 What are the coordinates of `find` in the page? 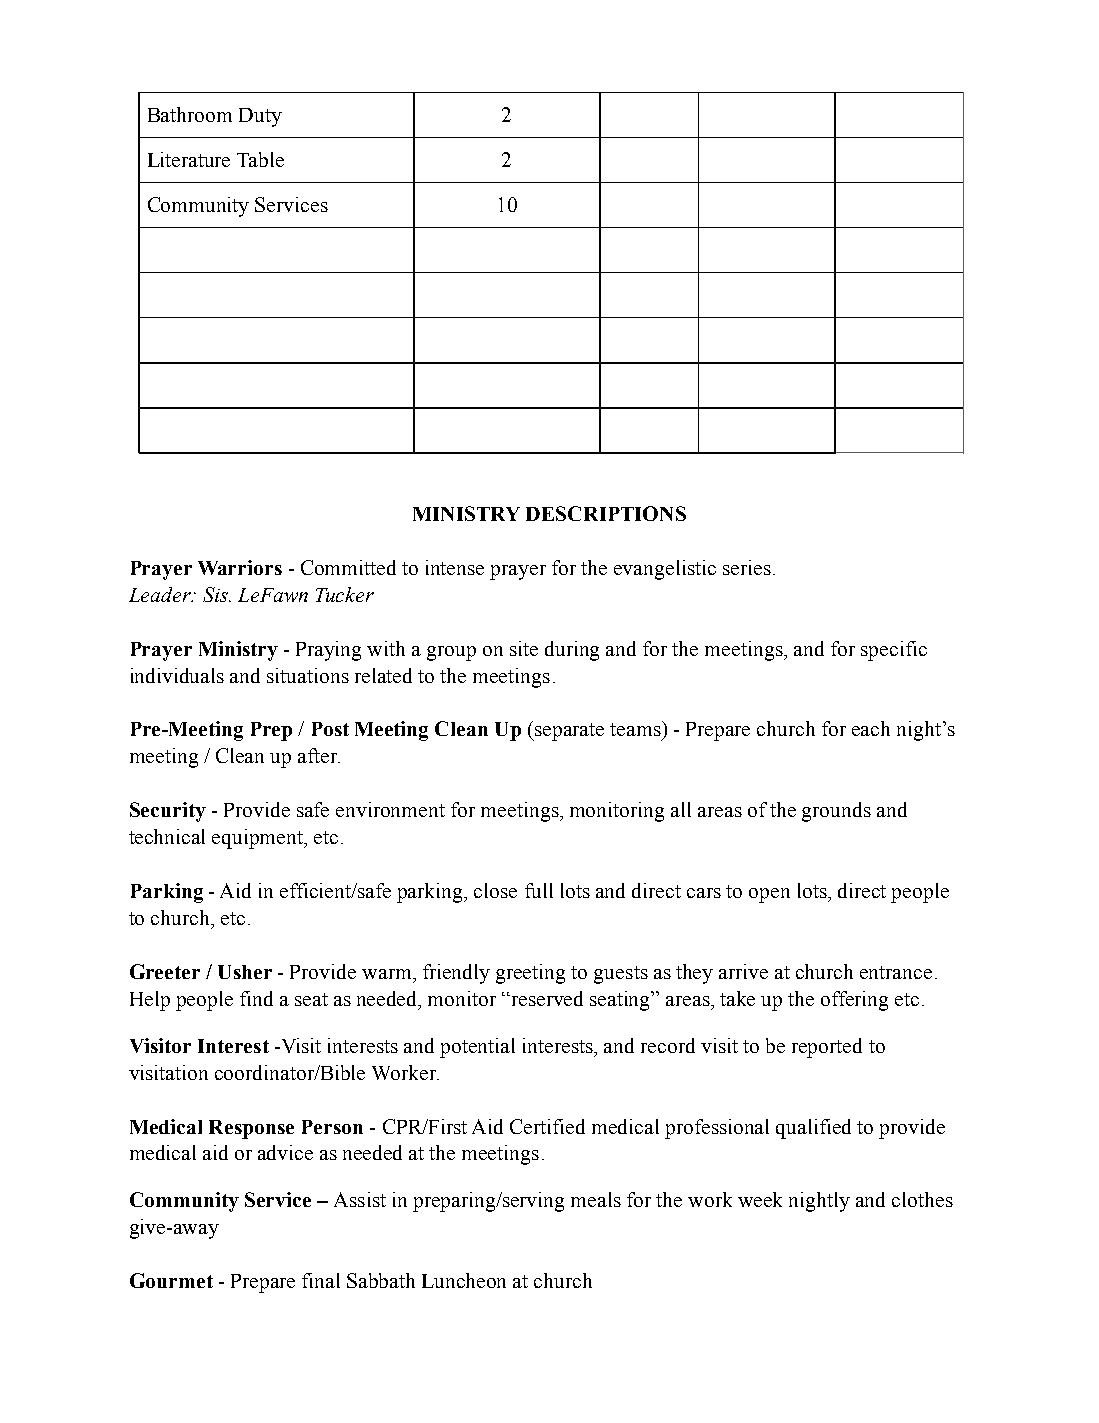 It's located at (256, 998).
